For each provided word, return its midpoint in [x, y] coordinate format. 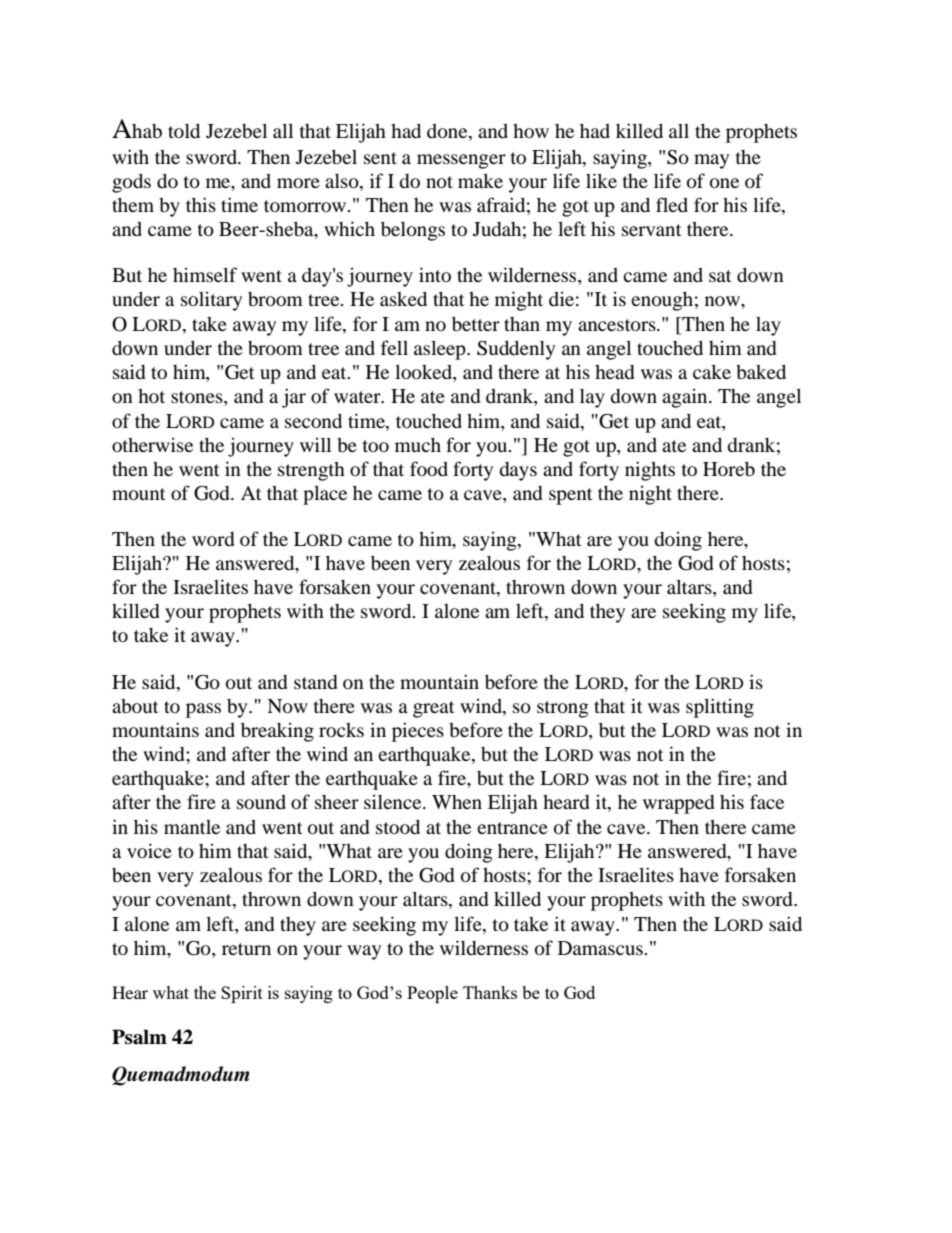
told [184, 130]
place [325, 495]
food [429, 468]
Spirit [242, 994]
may [711, 161]
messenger [461, 161]
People [432, 994]
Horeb [729, 468]
